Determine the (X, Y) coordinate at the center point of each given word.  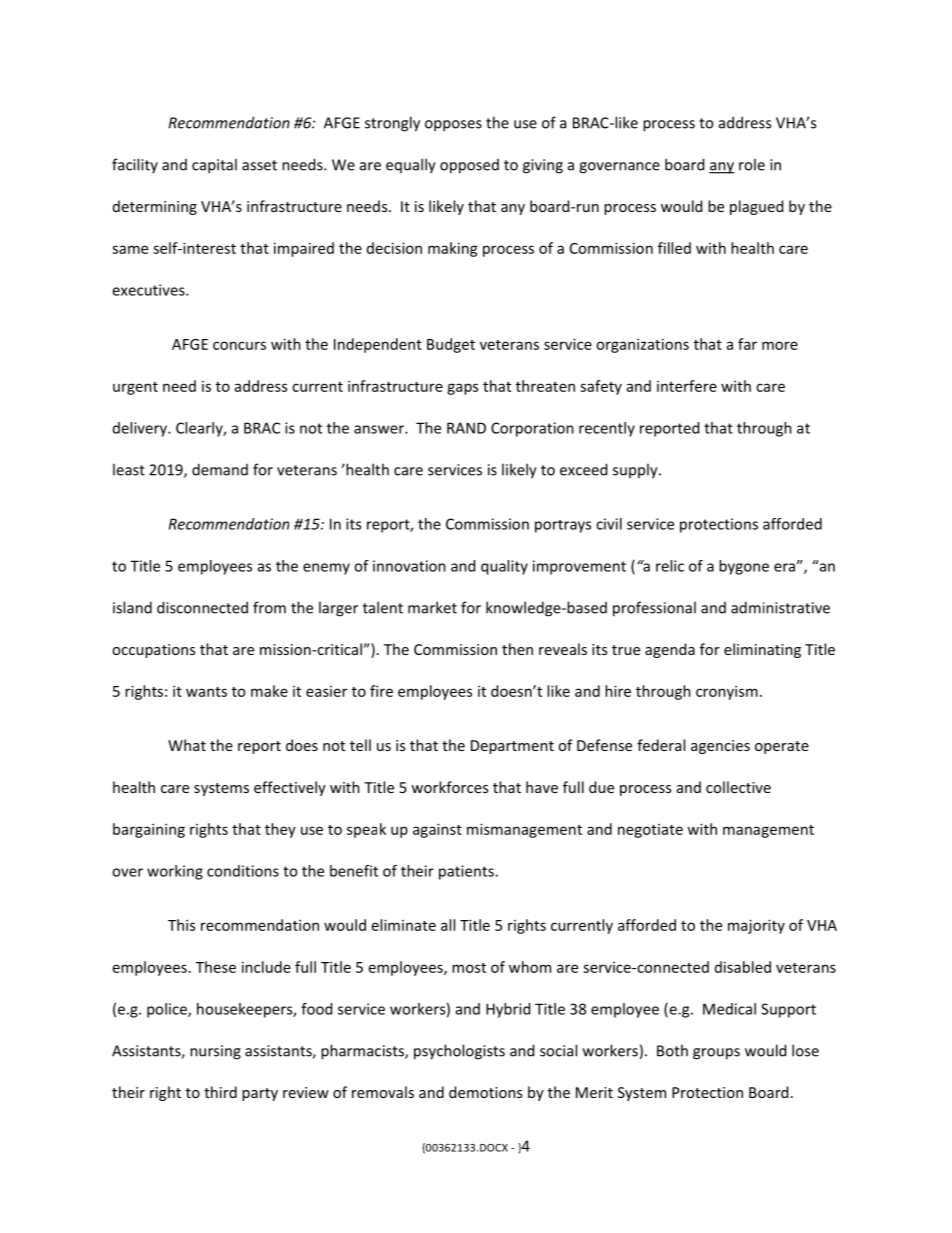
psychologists (459, 1052)
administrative (780, 607)
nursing (215, 1052)
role (752, 164)
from (269, 607)
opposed (469, 166)
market (432, 607)
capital (214, 166)
